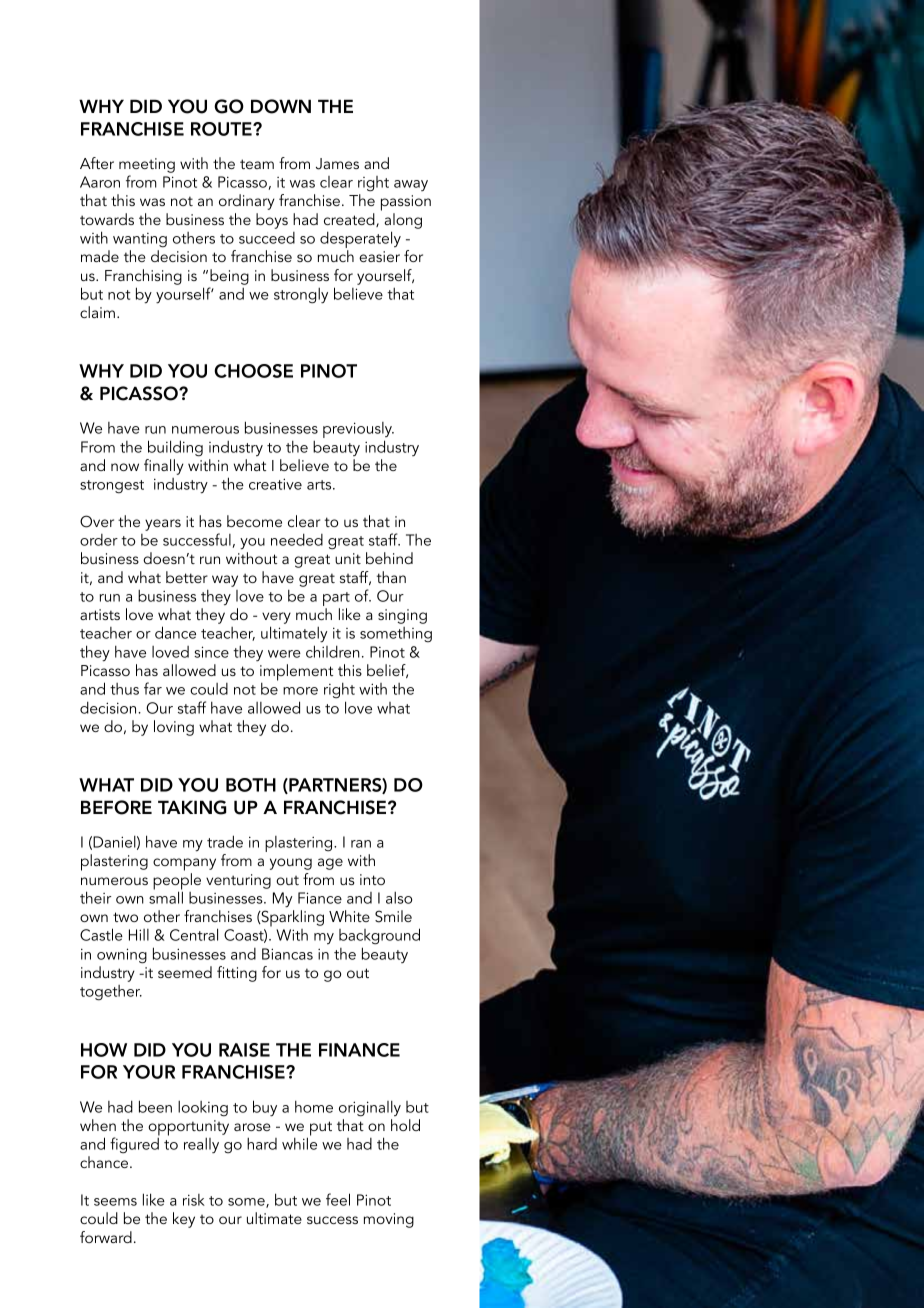  Describe the element at coordinates (115, 1202) in the page. I see `seems` at that location.
